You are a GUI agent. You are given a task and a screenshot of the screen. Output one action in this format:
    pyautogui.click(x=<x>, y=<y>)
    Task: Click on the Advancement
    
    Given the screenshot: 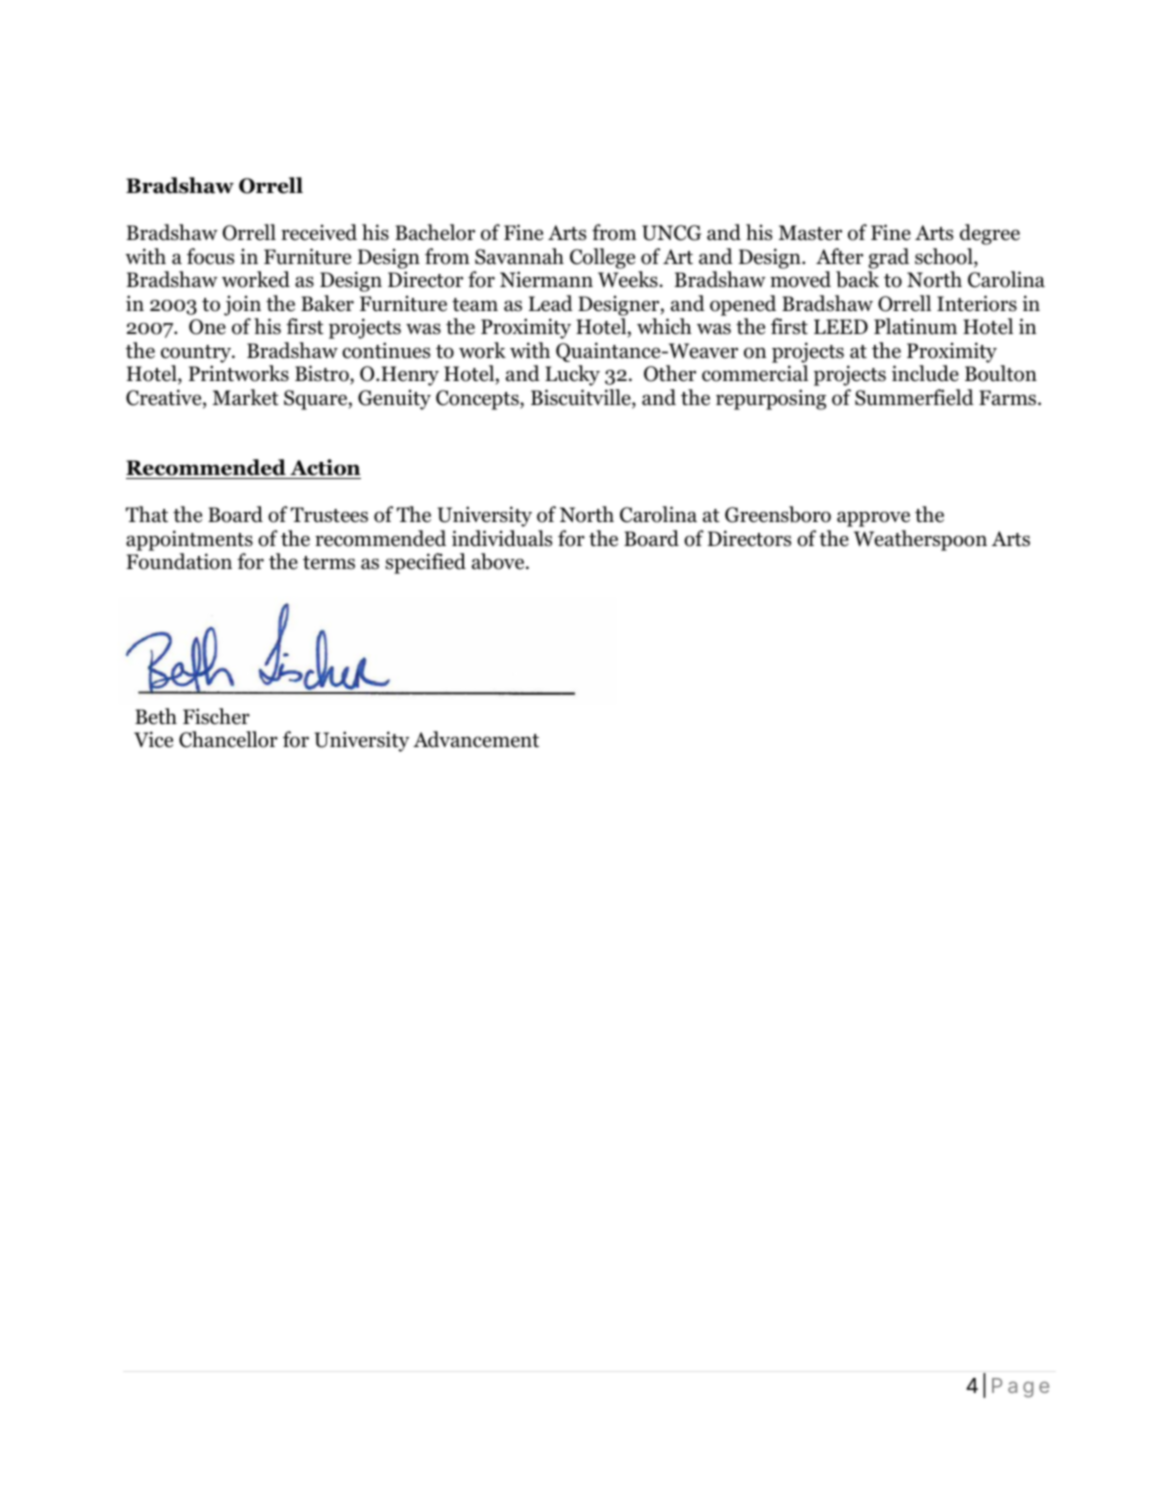 What is the action you would take?
    pyautogui.click(x=476, y=739)
